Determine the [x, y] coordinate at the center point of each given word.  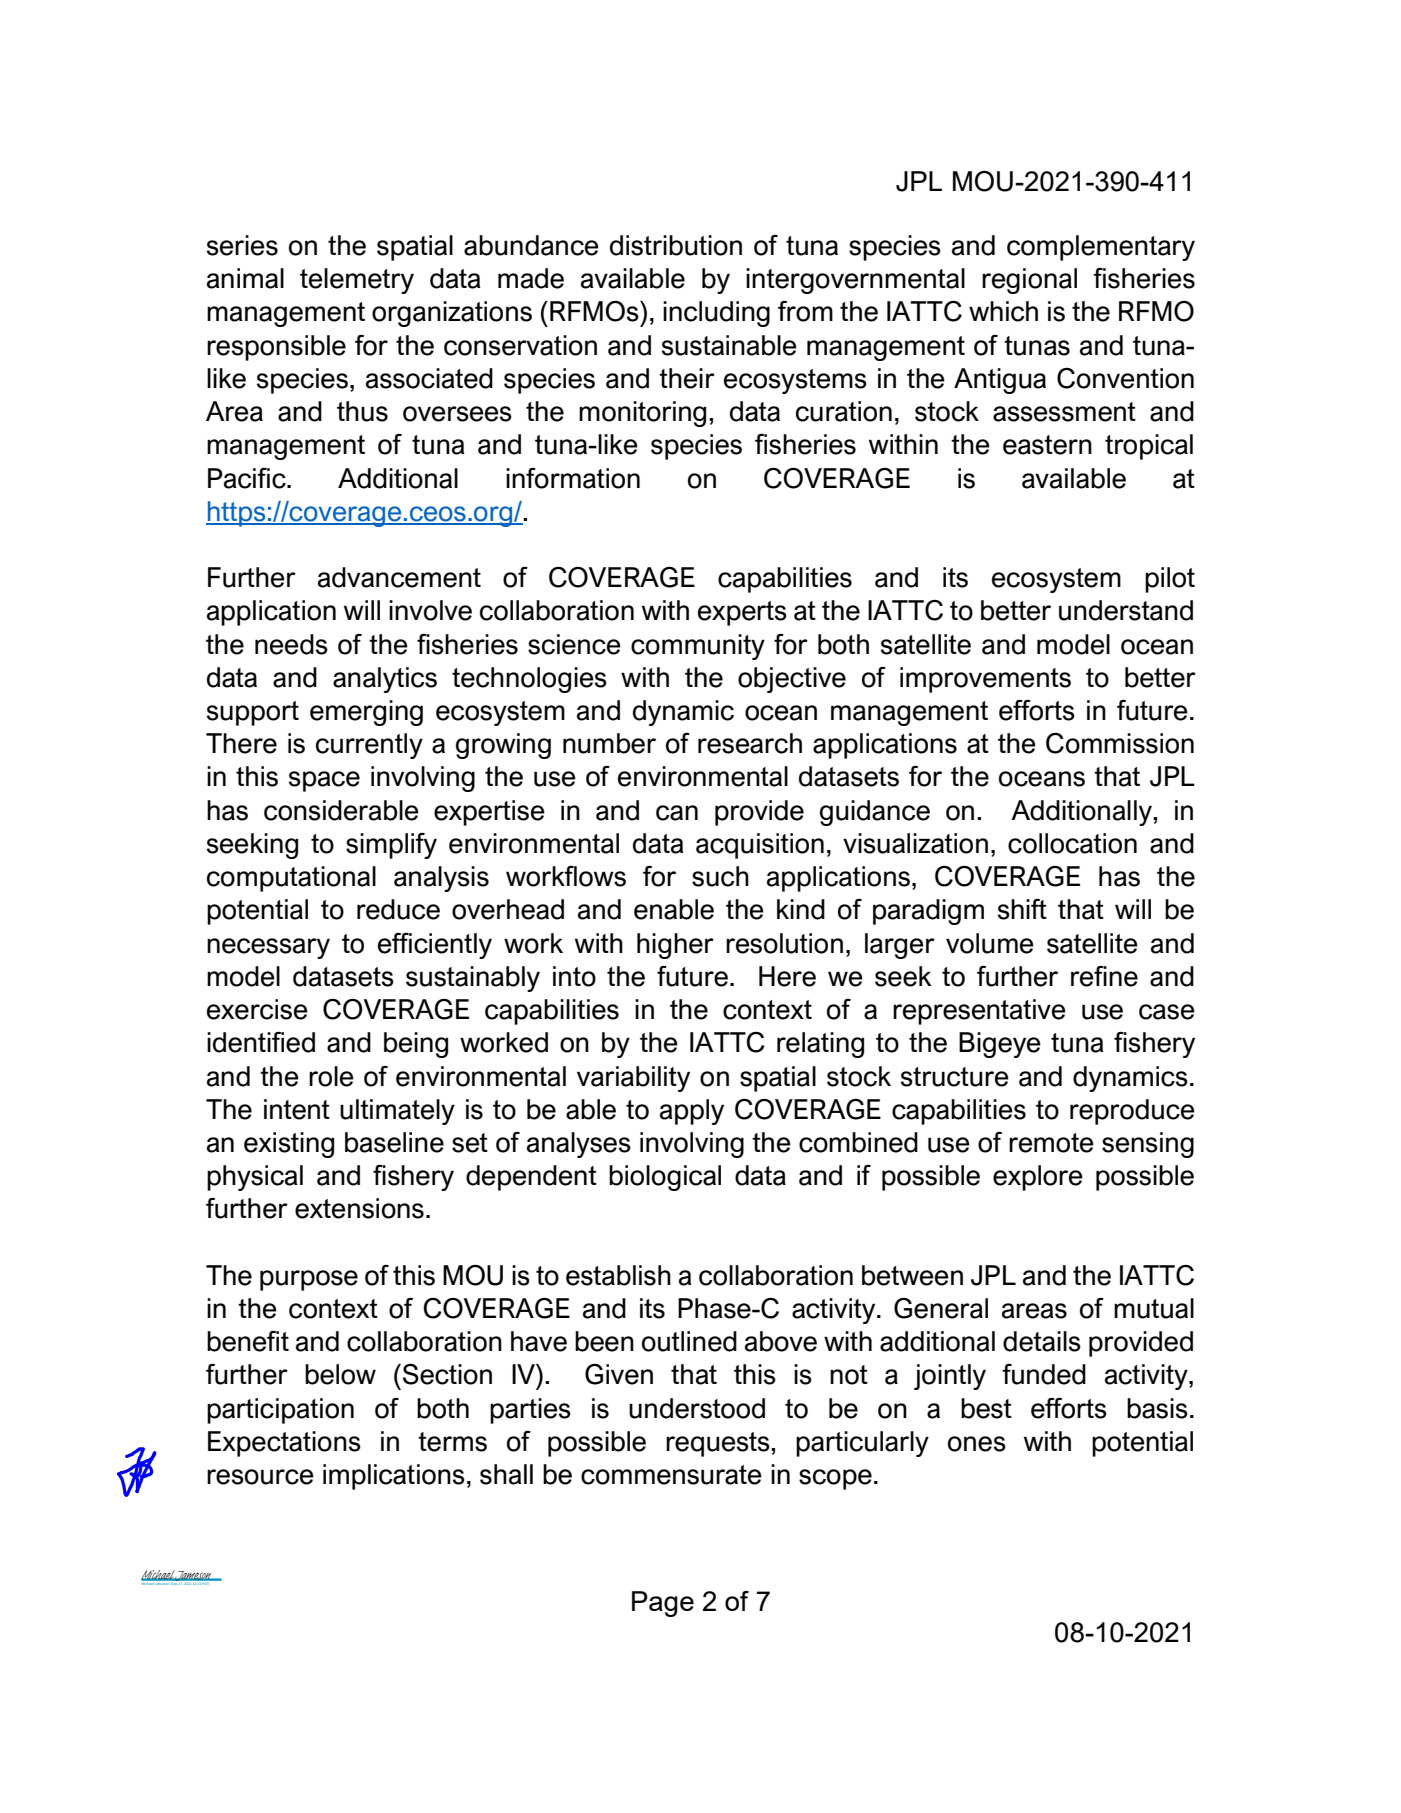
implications [394, 1477]
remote [1051, 1143]
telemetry [357, 281]
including [716, 314]
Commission [1120, 743]
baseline [394, 1142]
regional [1029, 281]
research [750, 743]
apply [692, 1112]
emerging [366, 713]
